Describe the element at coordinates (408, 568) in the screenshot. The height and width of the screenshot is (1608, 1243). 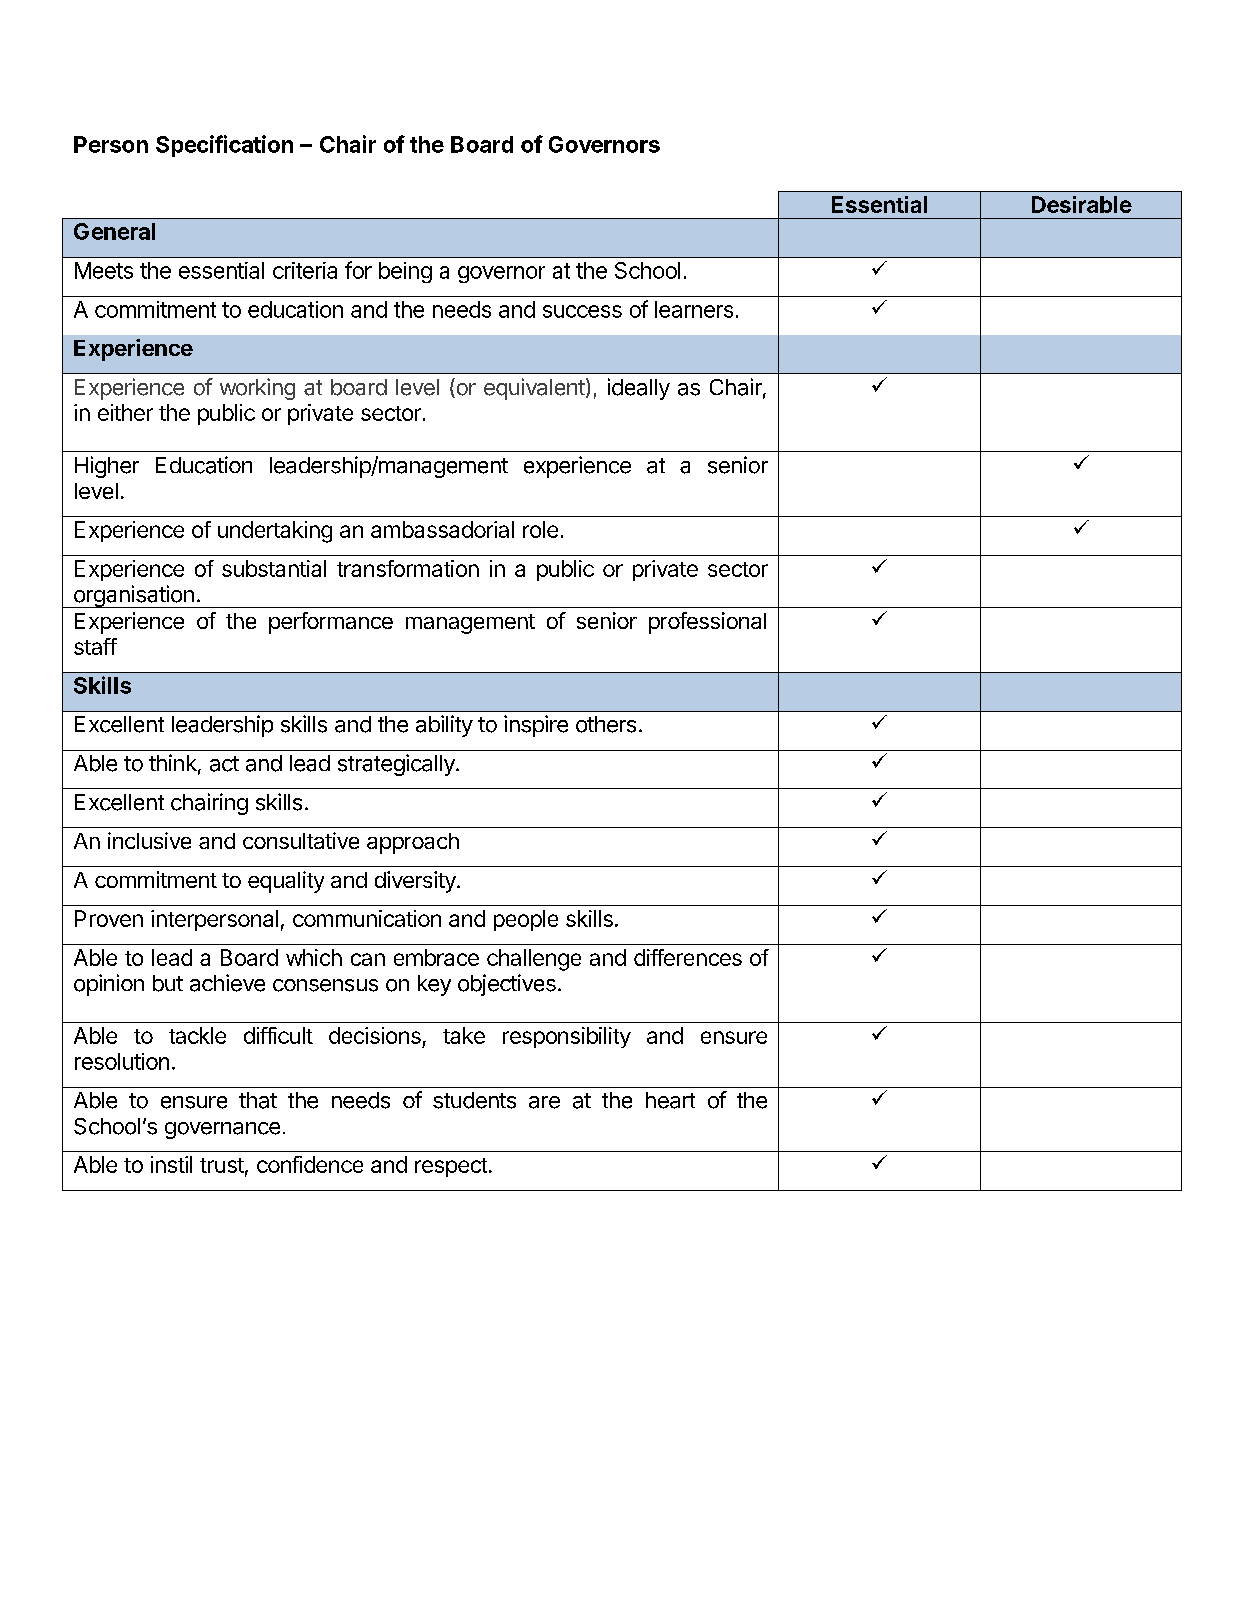
I see `transformation` at that location.
